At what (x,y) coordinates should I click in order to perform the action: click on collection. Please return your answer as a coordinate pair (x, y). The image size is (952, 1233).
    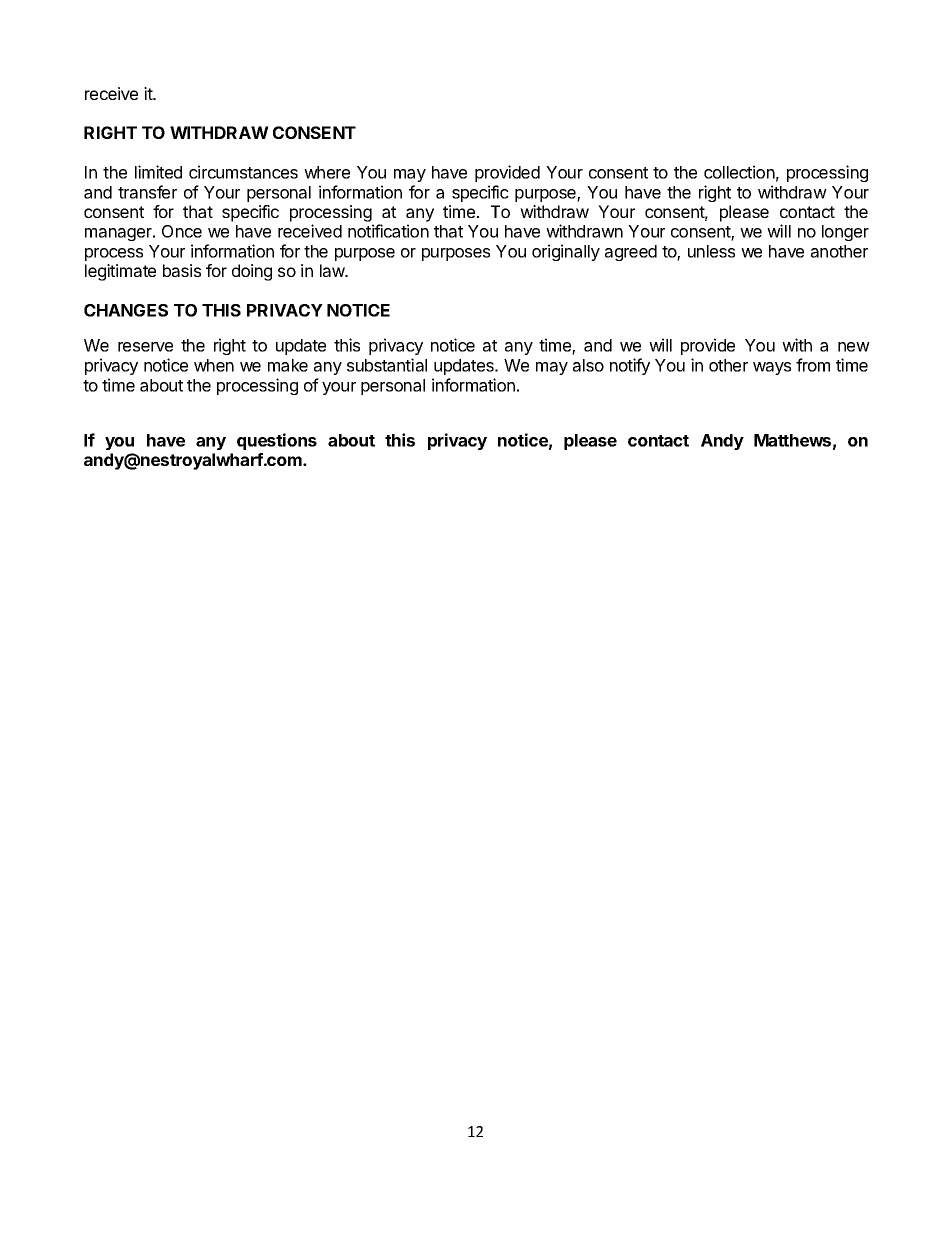
    Looking at the image, I should click on (739, 172).
